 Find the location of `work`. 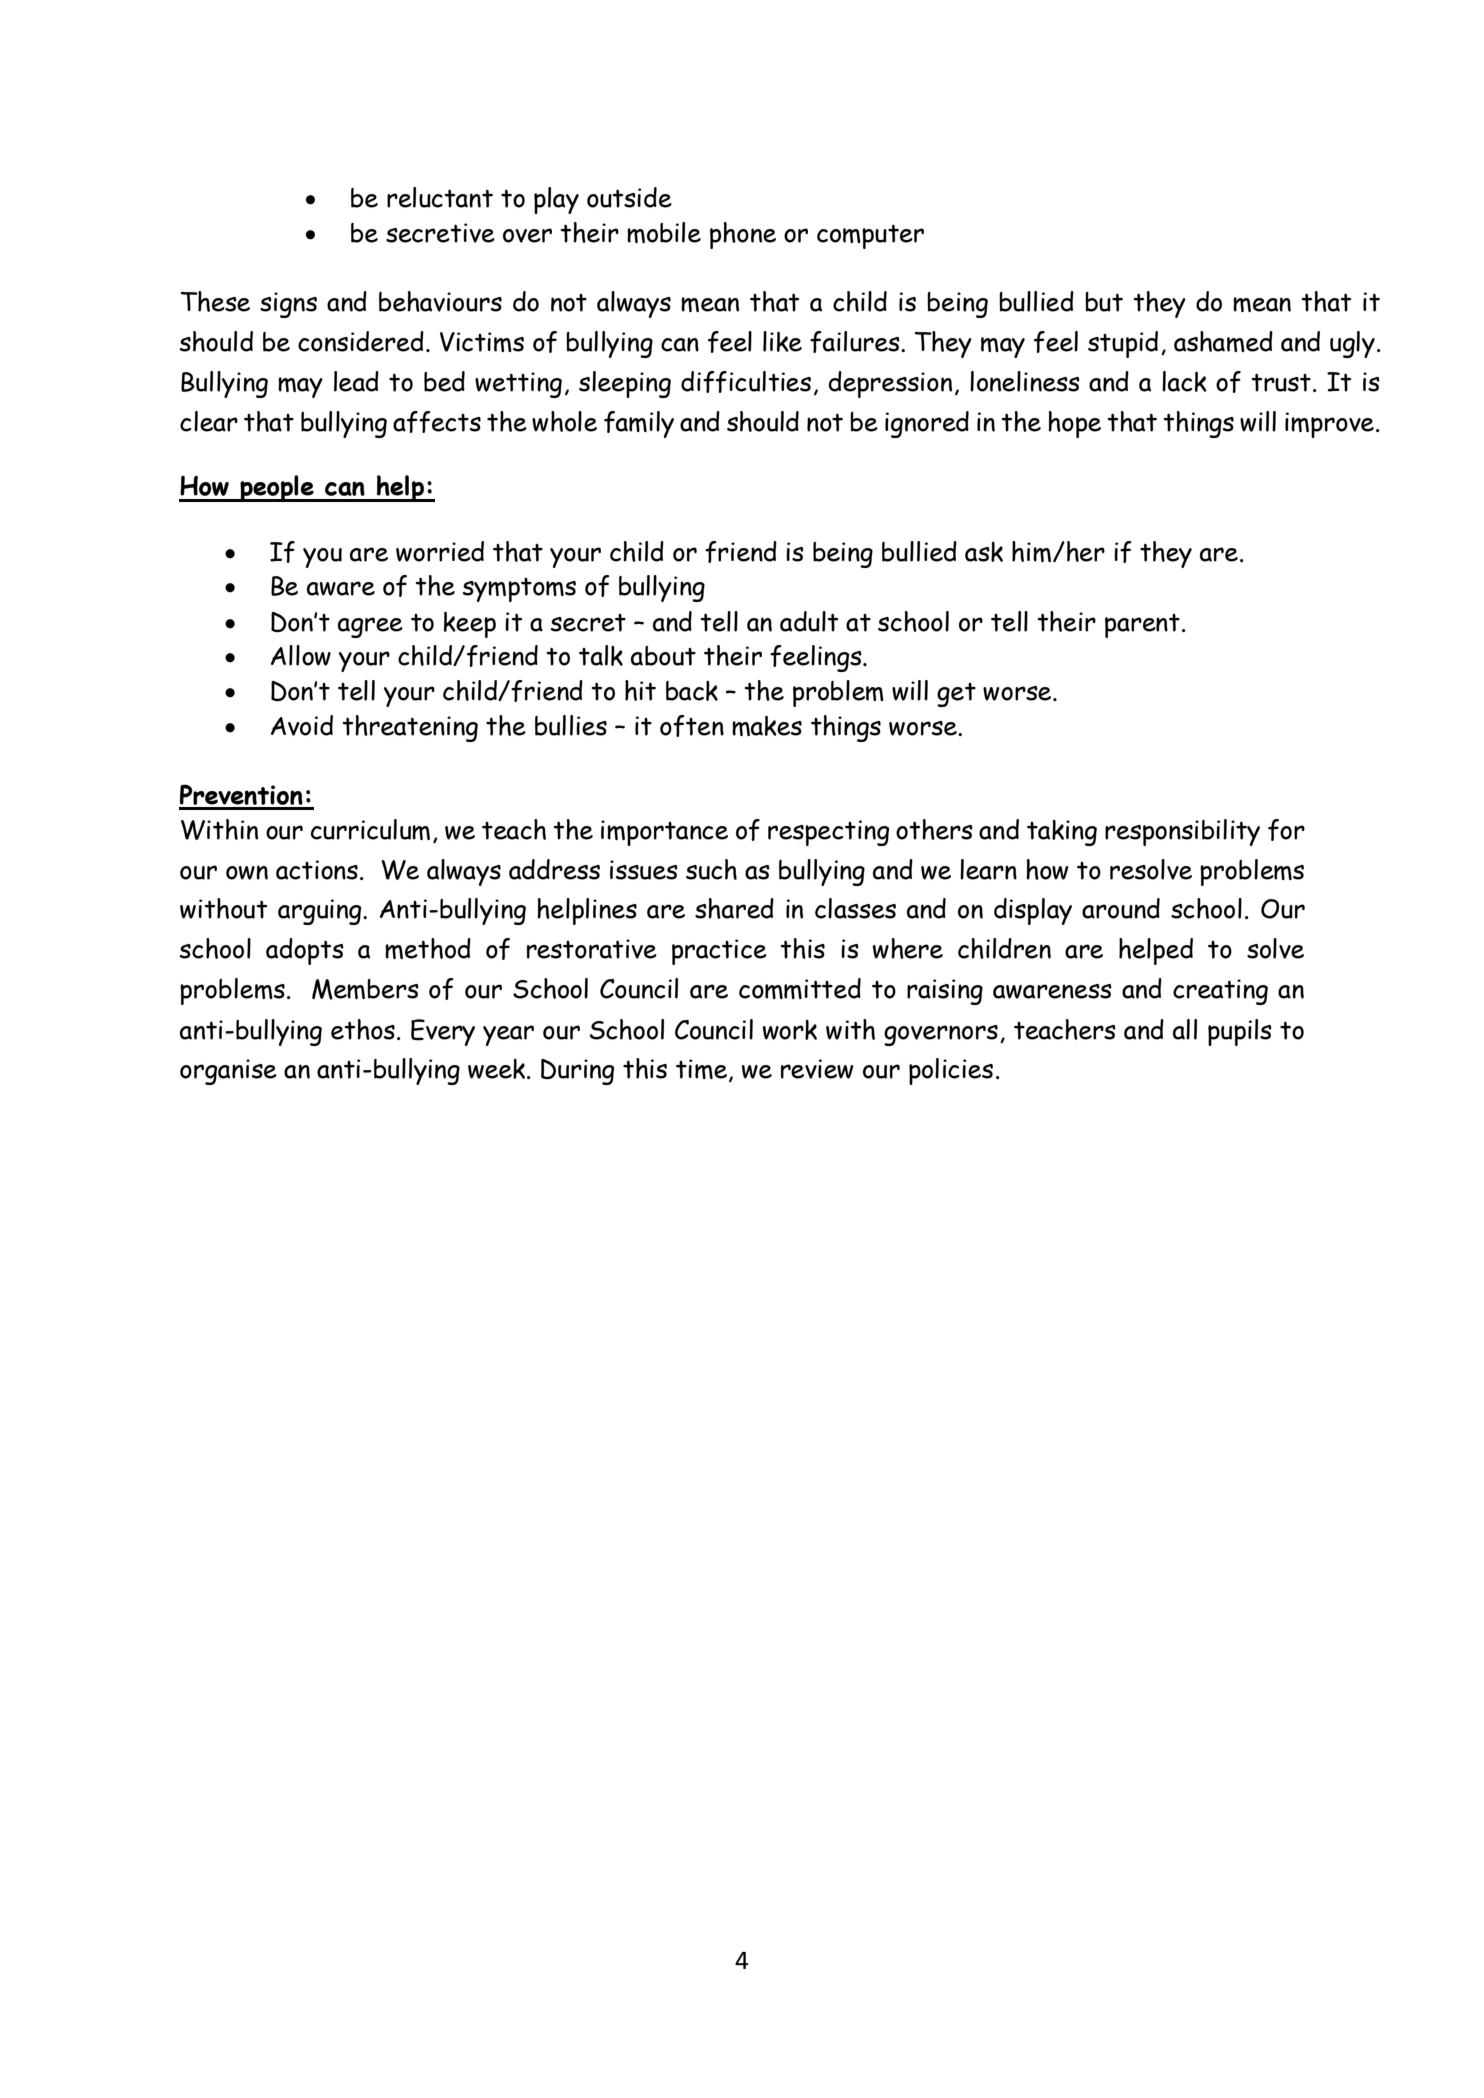

work is located at coordinates (790, 1030).
